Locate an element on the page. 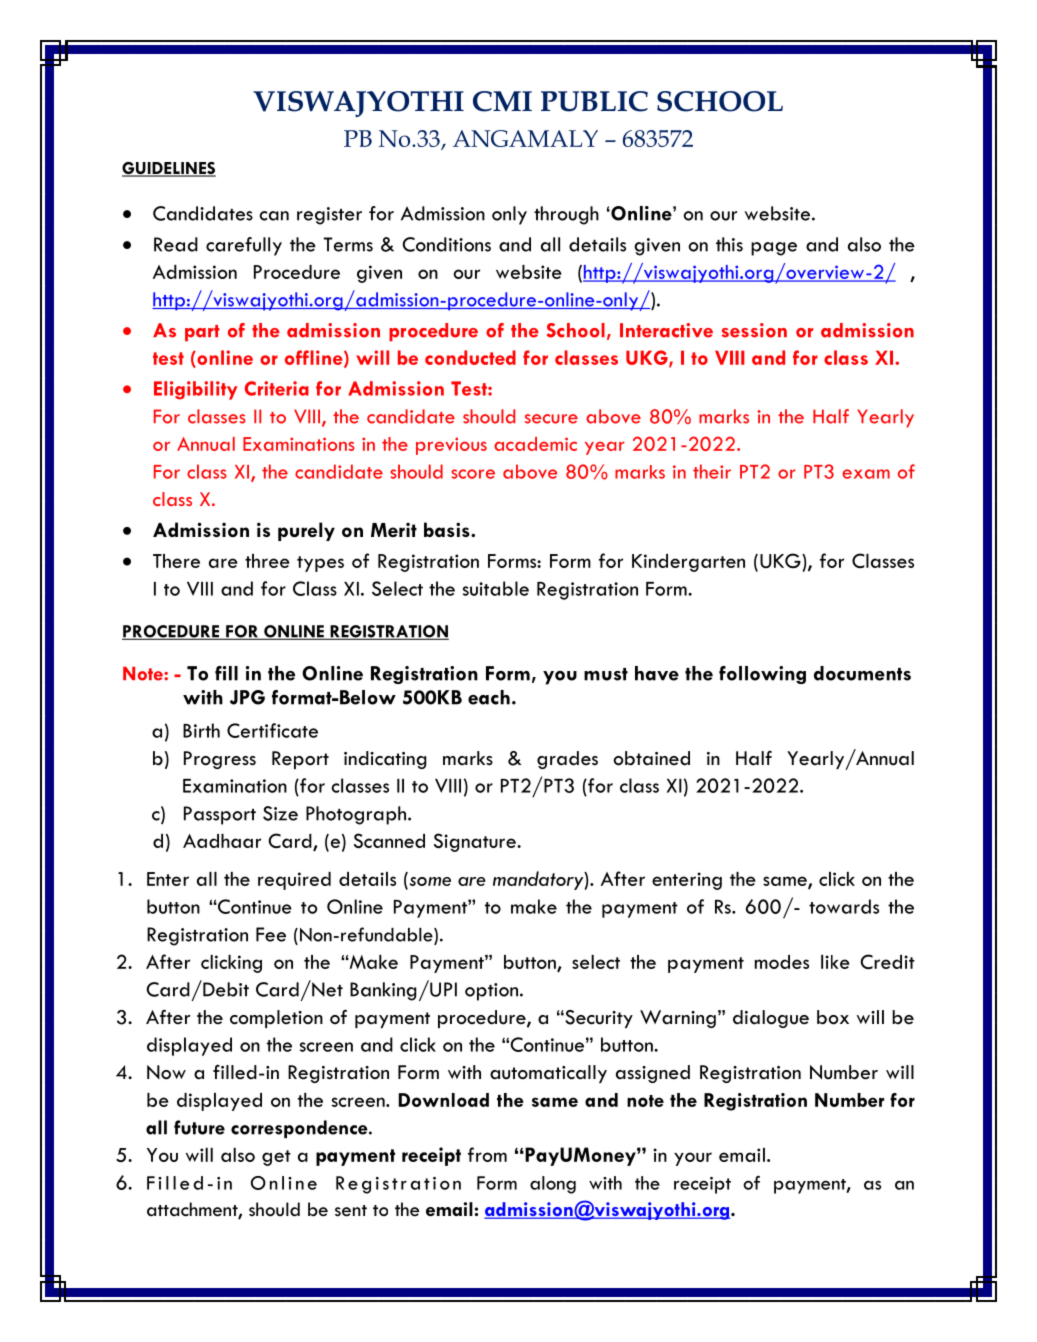 This page has height=1342, width=1037. CMI is located at coordinates (502, 101).
